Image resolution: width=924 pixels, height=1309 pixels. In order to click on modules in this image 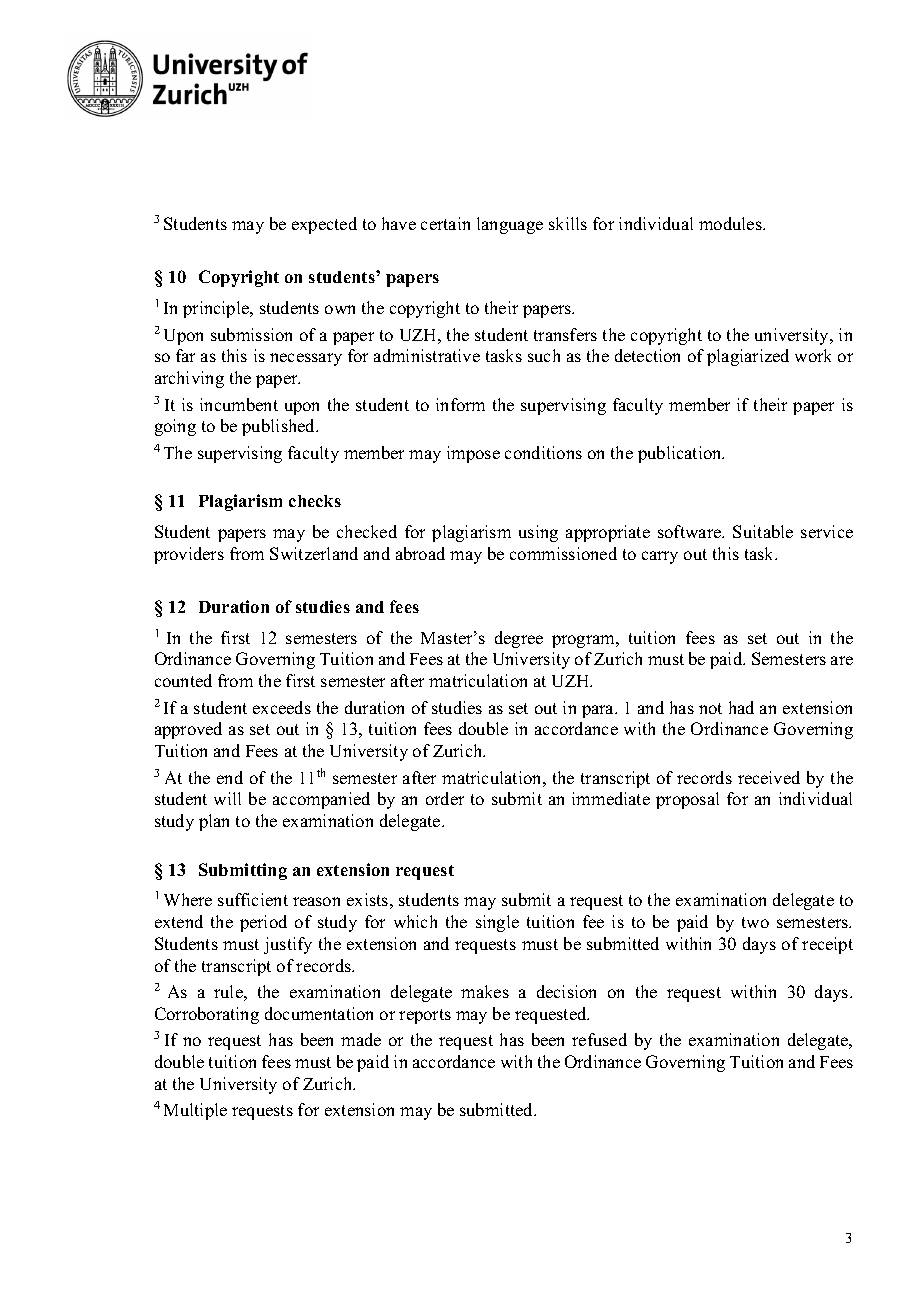, I will do `click(731, 223)`.
